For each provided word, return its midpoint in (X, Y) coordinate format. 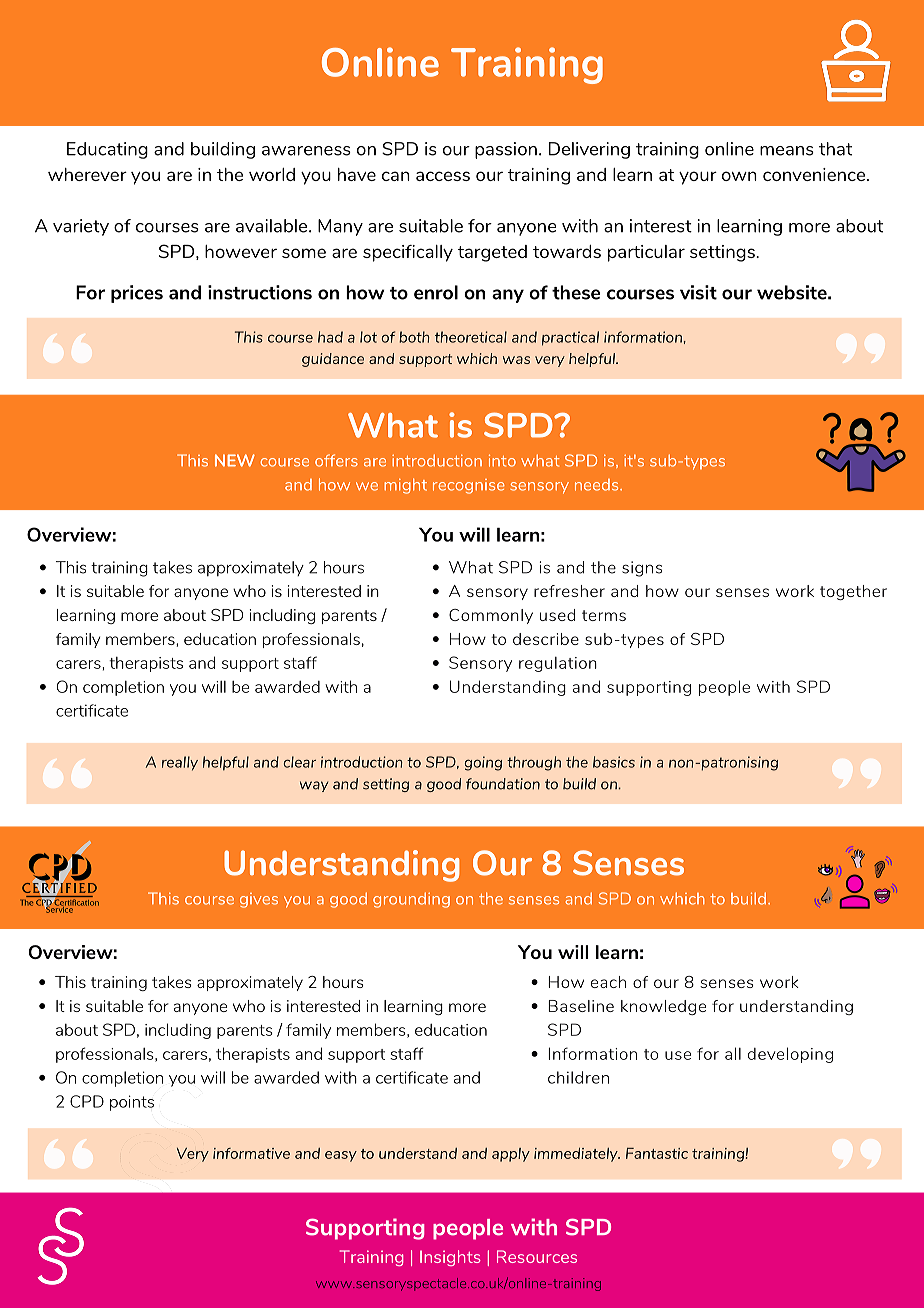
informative (251, 1153)
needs (598, 485)
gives (259, 900)
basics (614, 762)
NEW (235, 460)
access (443, 176)
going (483, 763)
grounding (411, 900)
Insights (450, 1258)
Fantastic (657, 1153)
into (502, 460)
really (180, 763)
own (739, 176)
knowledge (663, 1007)
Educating (107, 150)
